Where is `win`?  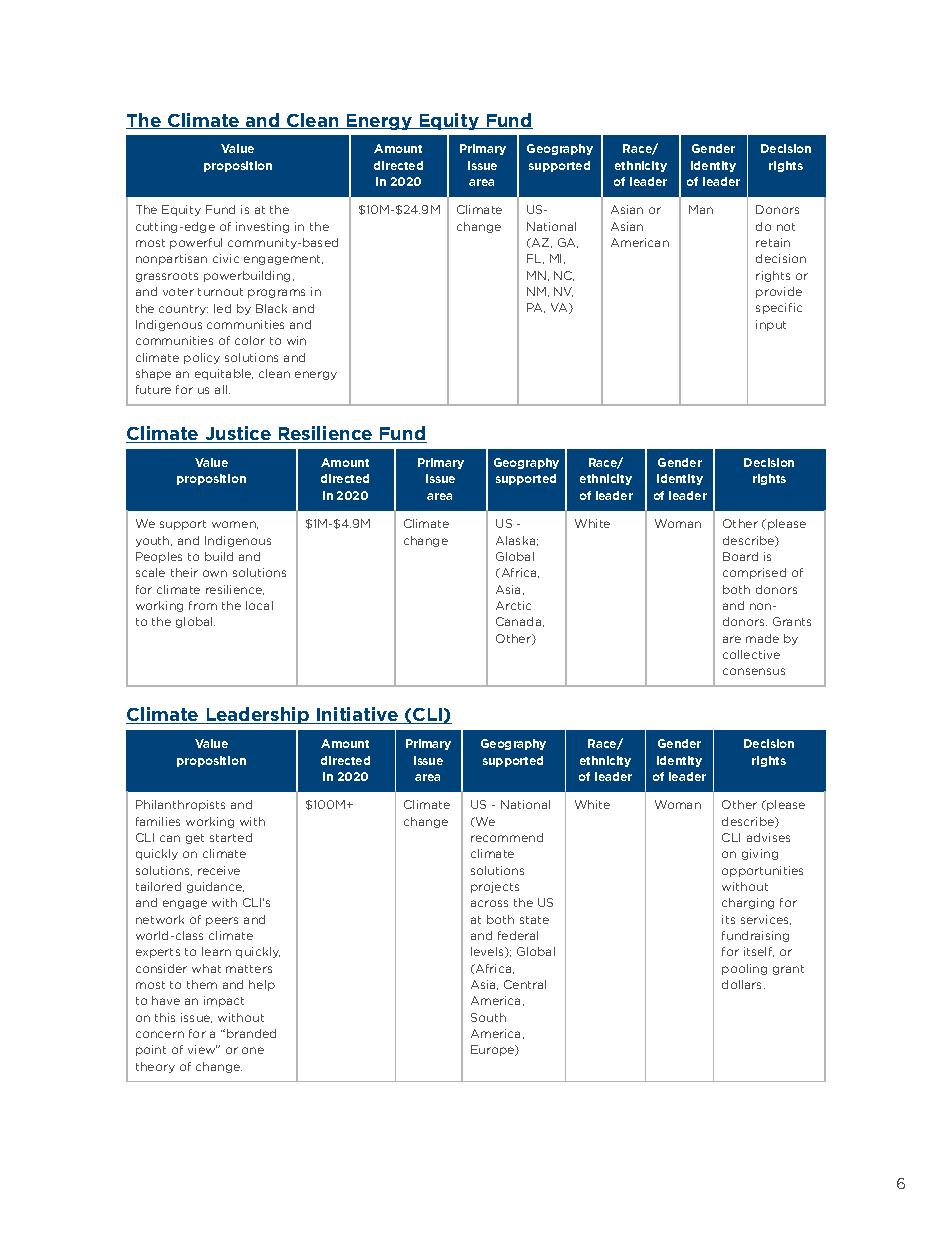 win is located at coordinates (296, 340).
